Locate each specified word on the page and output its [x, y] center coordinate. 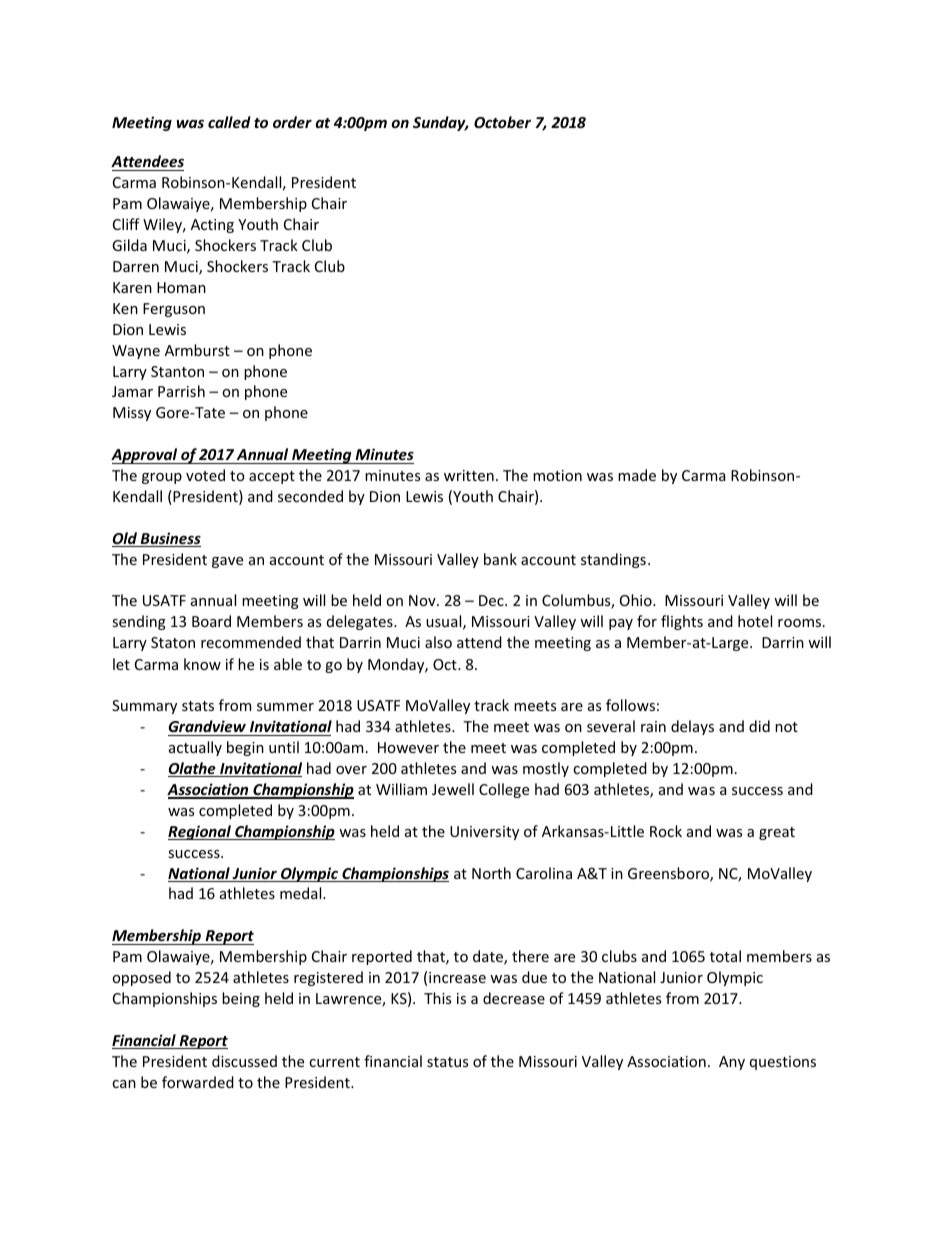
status [447, 1062]
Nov [423, 600]
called [229, 122]
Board [211, 621]
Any [732, 1063]
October [502, 122]
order [292, 122]
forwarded [198, 1082]
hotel [755, 621]
